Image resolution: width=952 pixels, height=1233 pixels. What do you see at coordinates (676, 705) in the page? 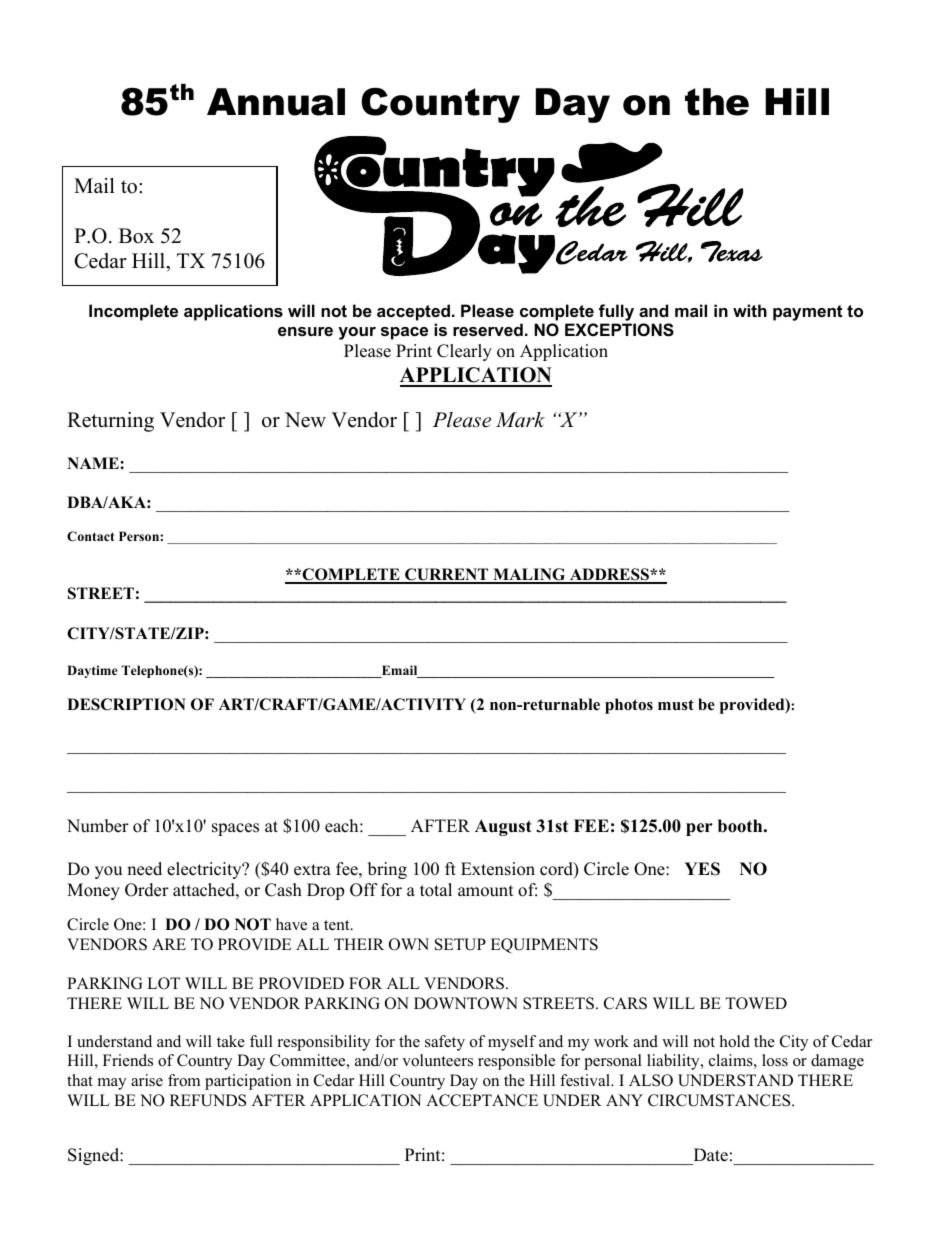
I see `must` at bounding box center [676, 705].
